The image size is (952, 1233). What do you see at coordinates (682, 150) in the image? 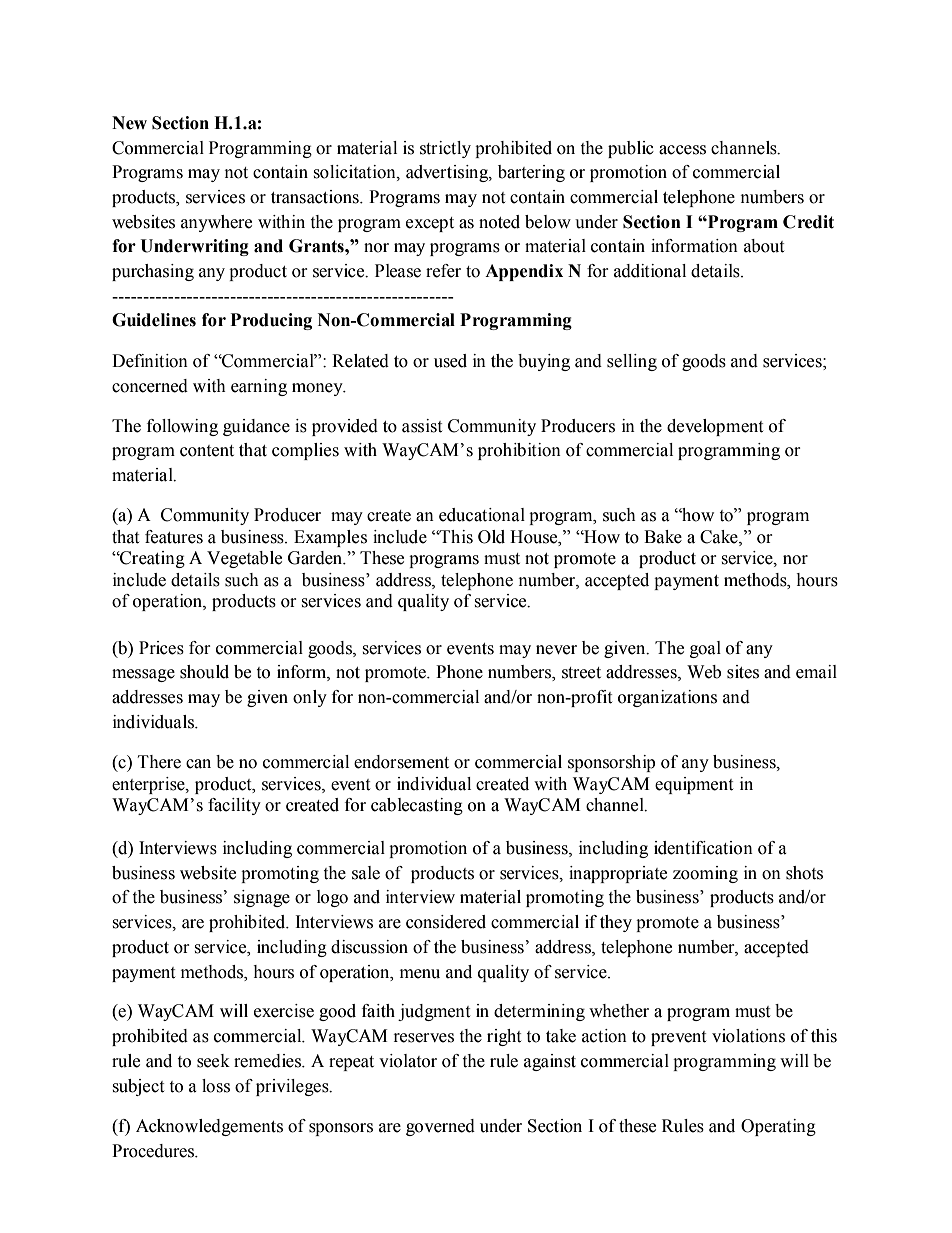
I see `access` at bounding box center [682, 150].
